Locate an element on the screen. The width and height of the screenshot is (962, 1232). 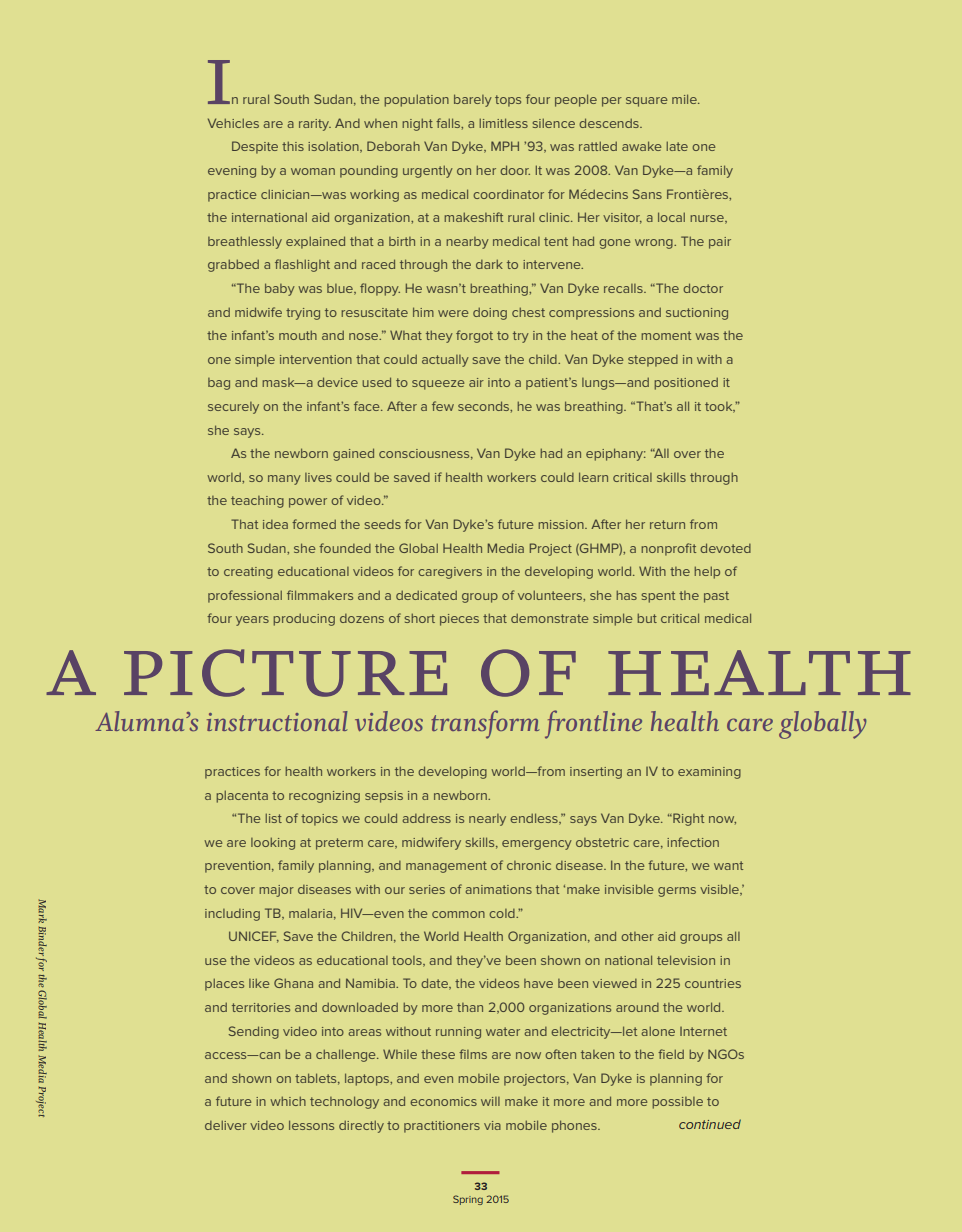
list is located at coordinates (273, 818).
